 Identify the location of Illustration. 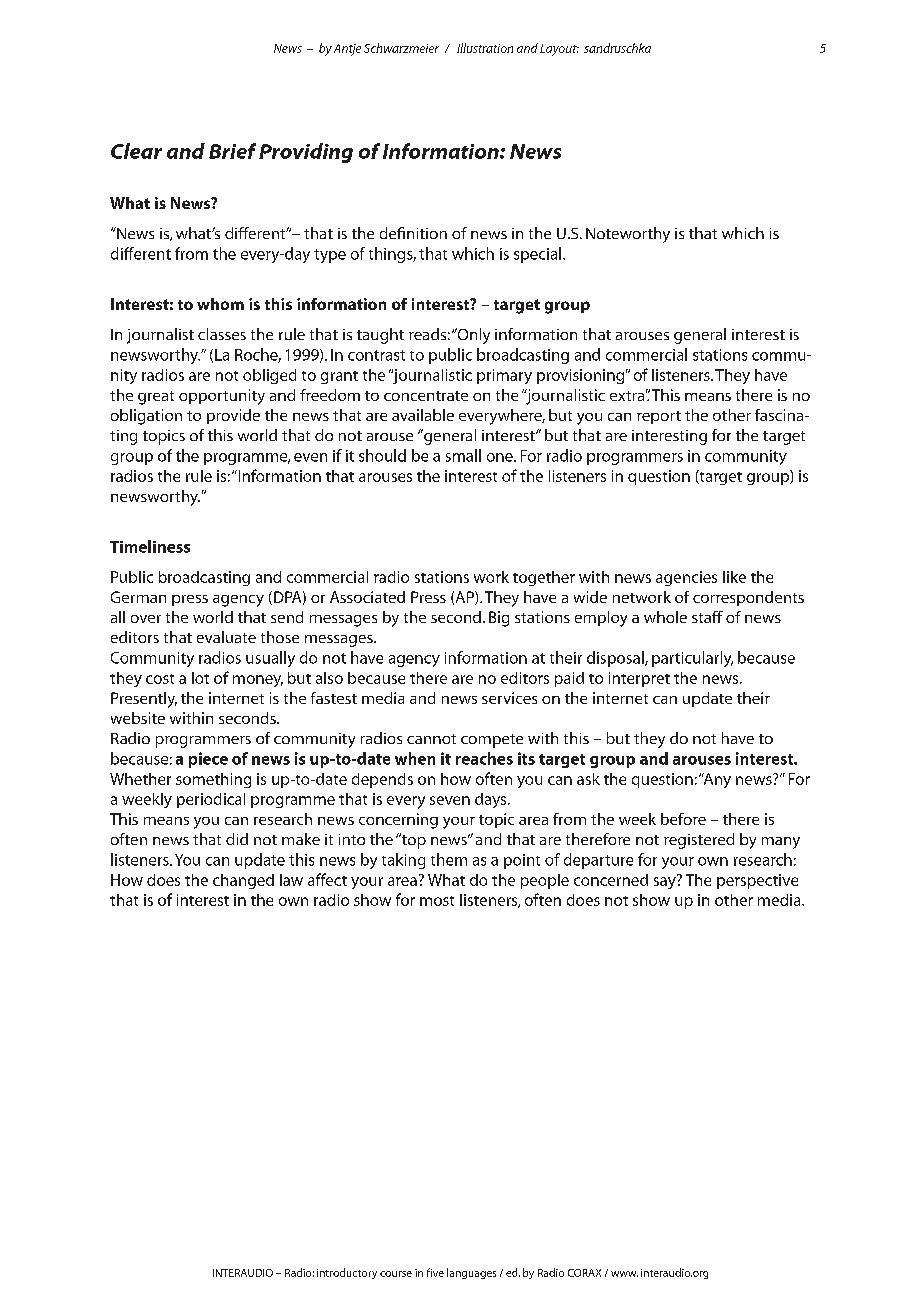
(485, 48).
